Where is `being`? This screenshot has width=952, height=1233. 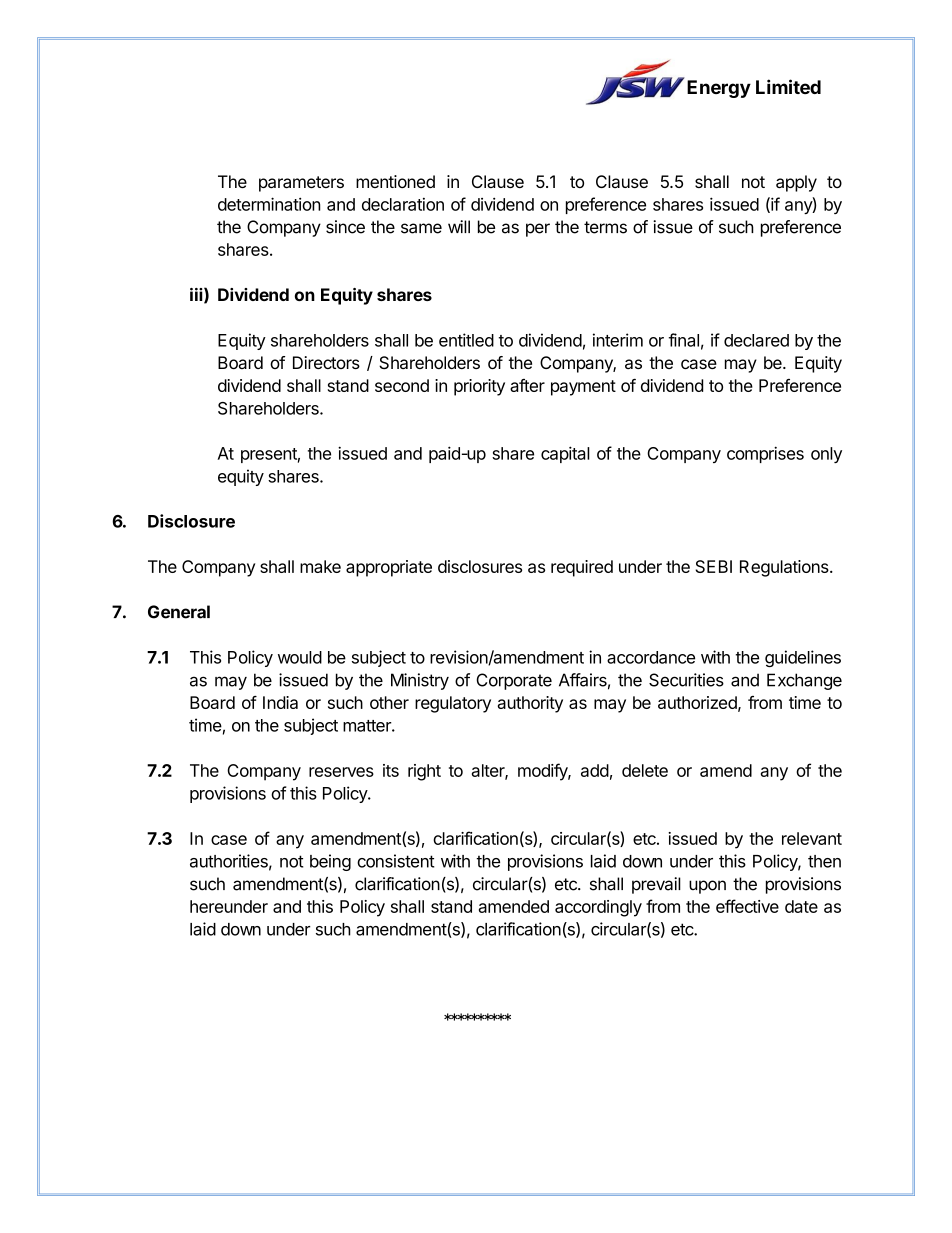
being is located at coordinates (330, 862).
